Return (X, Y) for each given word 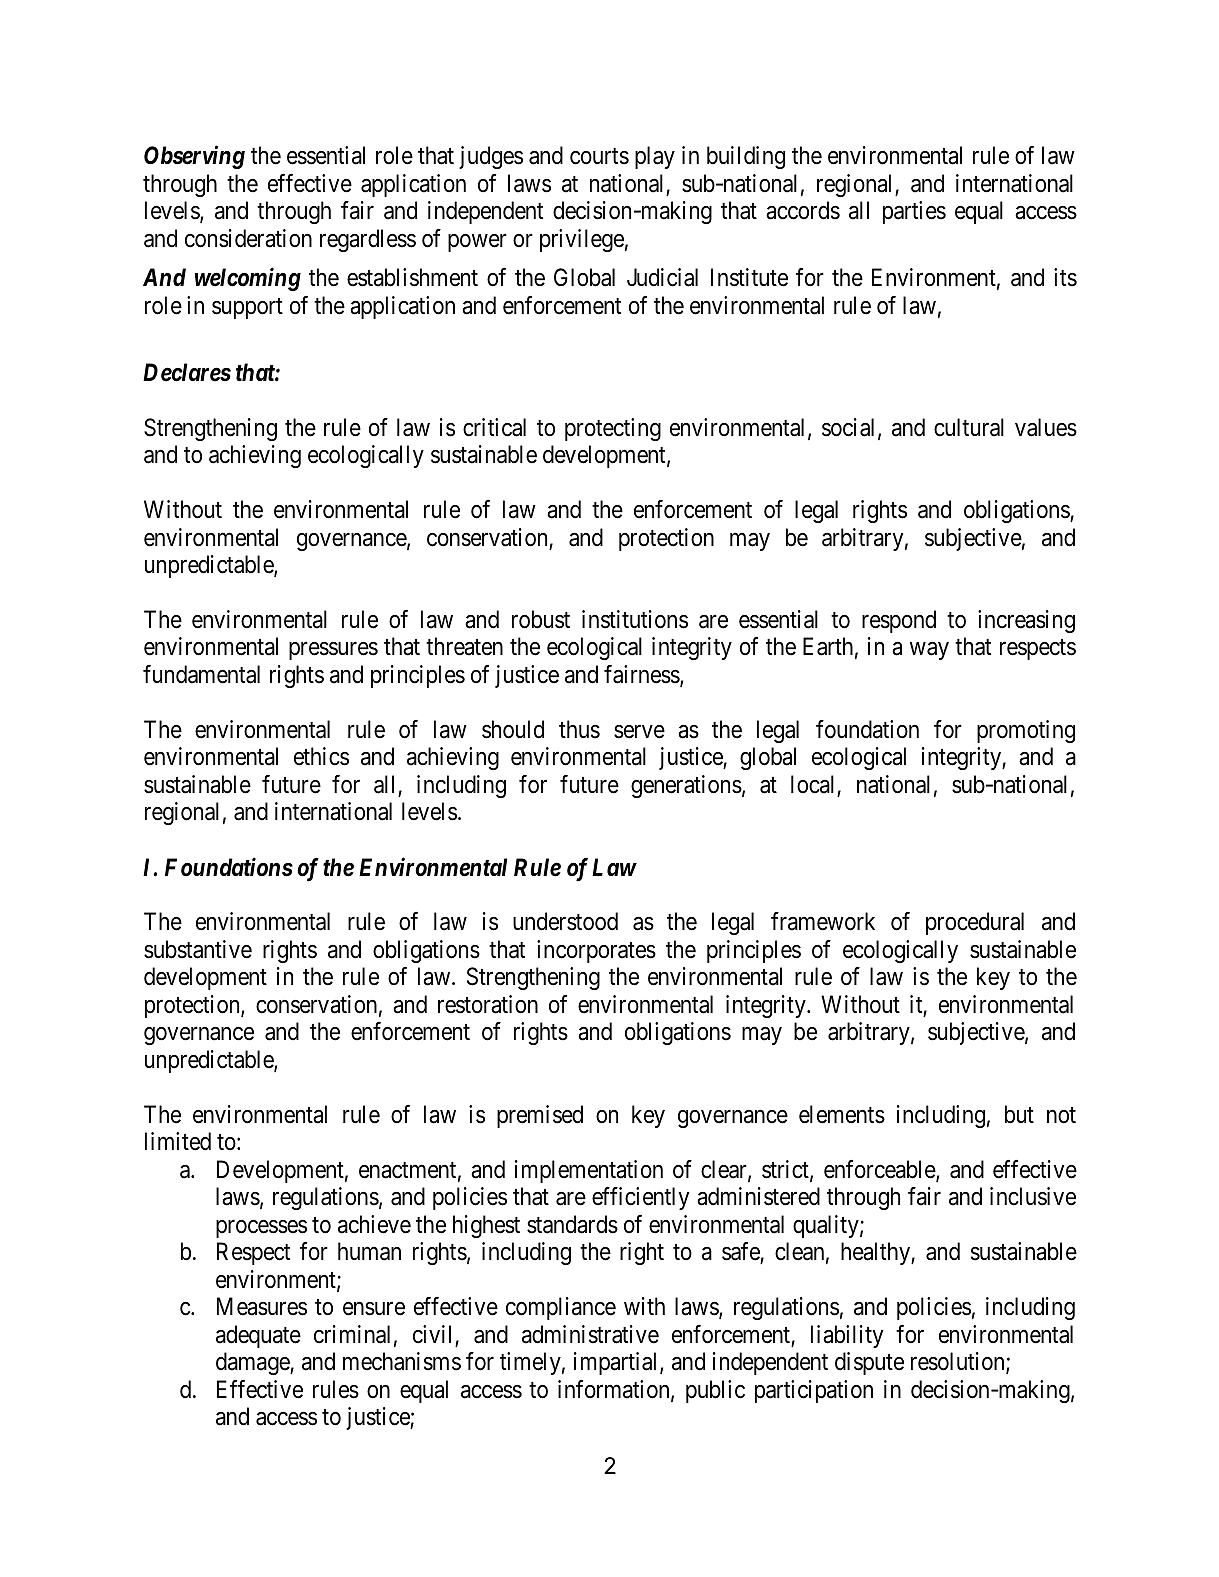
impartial (617, 1363)
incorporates (596, 951)
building (746, 157)
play (655, 157)
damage (253, 1363)
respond (899, 621)
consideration (248, 238)
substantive (198, 949)
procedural (975, 923)
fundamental (201, 674)
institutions (635, 619)
